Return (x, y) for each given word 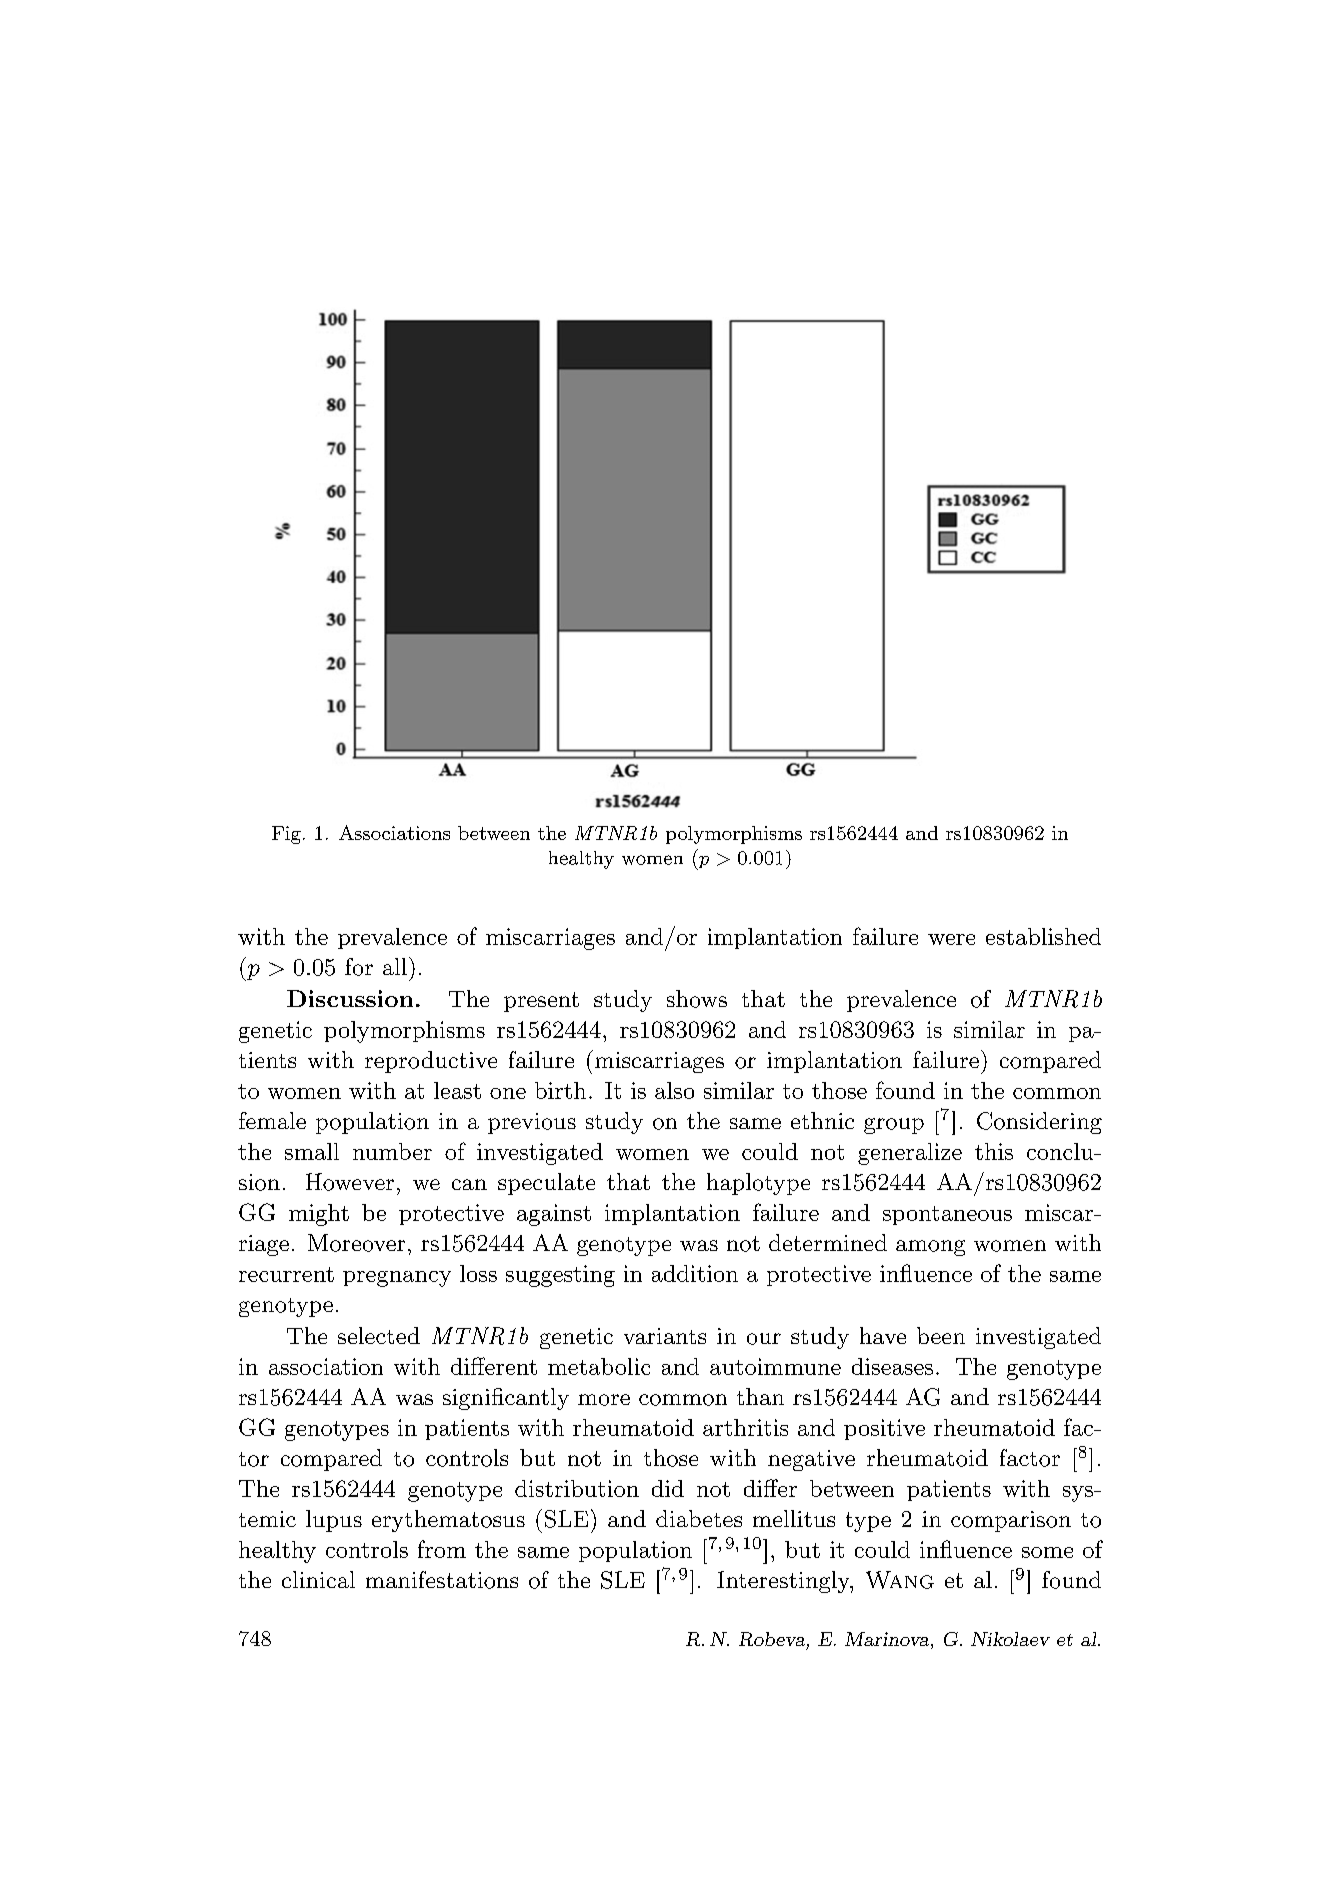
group (894, 1126)
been (941, 1335)
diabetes (699, 1518)
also (674, 1090)
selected (379, 1335)
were (951, 939)
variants (665, 1336)
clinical (318, 1579)
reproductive (431, 1062)
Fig (286, 835)
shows (697, 999)
